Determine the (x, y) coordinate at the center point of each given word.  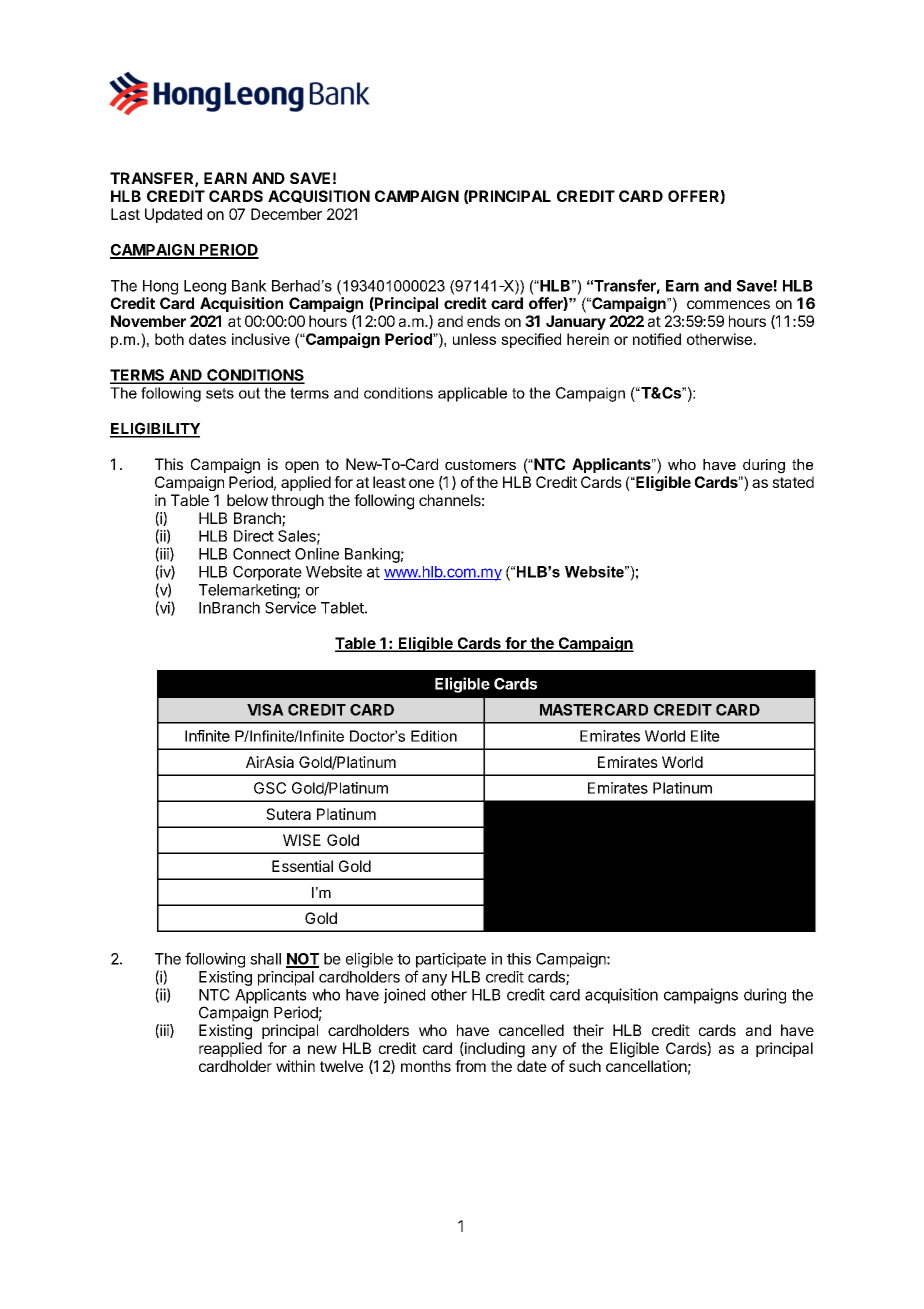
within (295, 1066)
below (247, 500)
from (470, 1066)
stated (793, 482)
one (421, 483)
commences (728, 304)
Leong (205, 287)
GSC (270, 788)
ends (483, 321)
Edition (434, 736)
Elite (705, 736)
